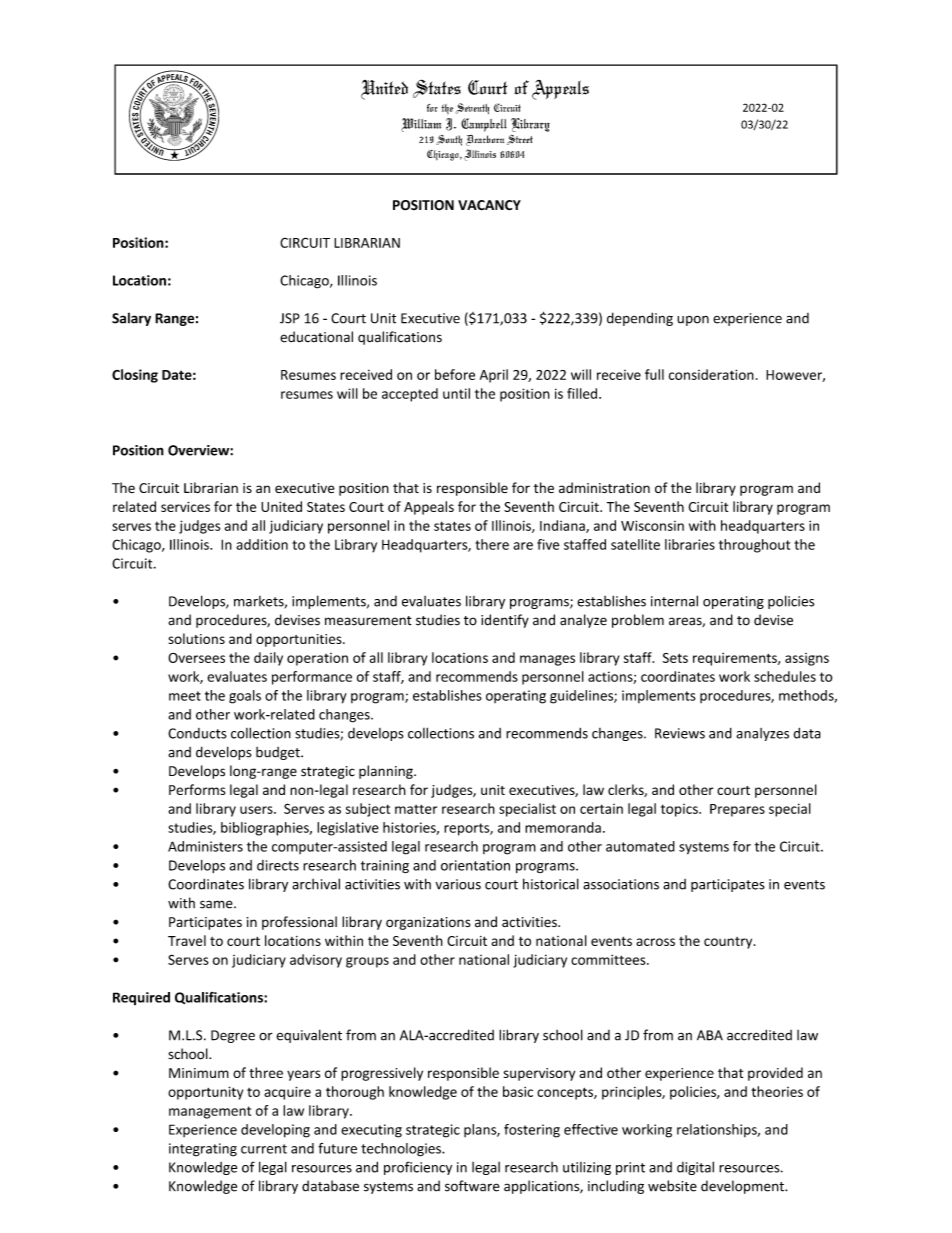 Image resolution: width=952 pixels, height=1233 pixels. Describe the element at coordinates (520, 140) in the screenshot. I see `Street` at that location.
